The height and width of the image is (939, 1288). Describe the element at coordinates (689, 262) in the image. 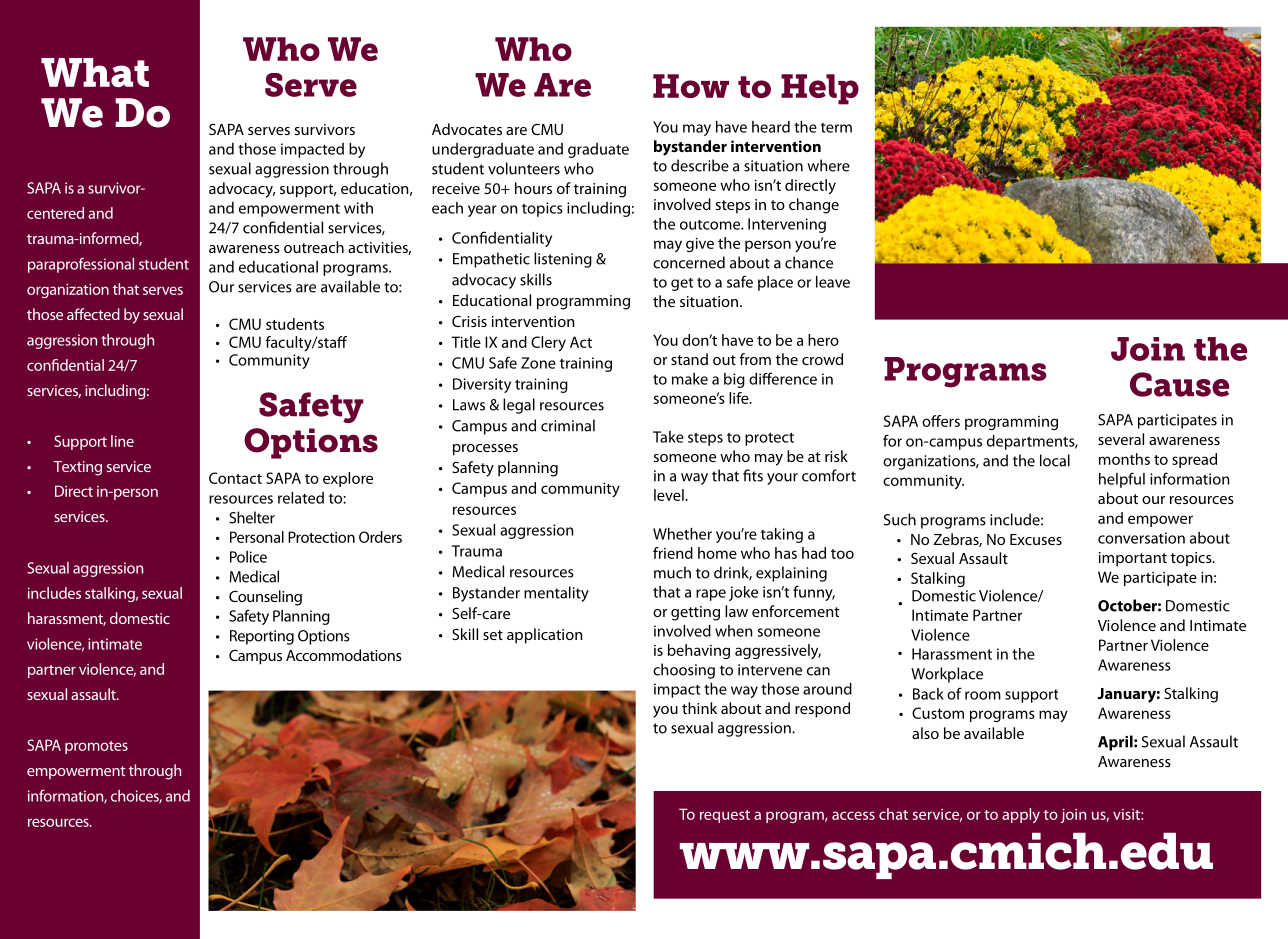

I see `concerned` at that location.
